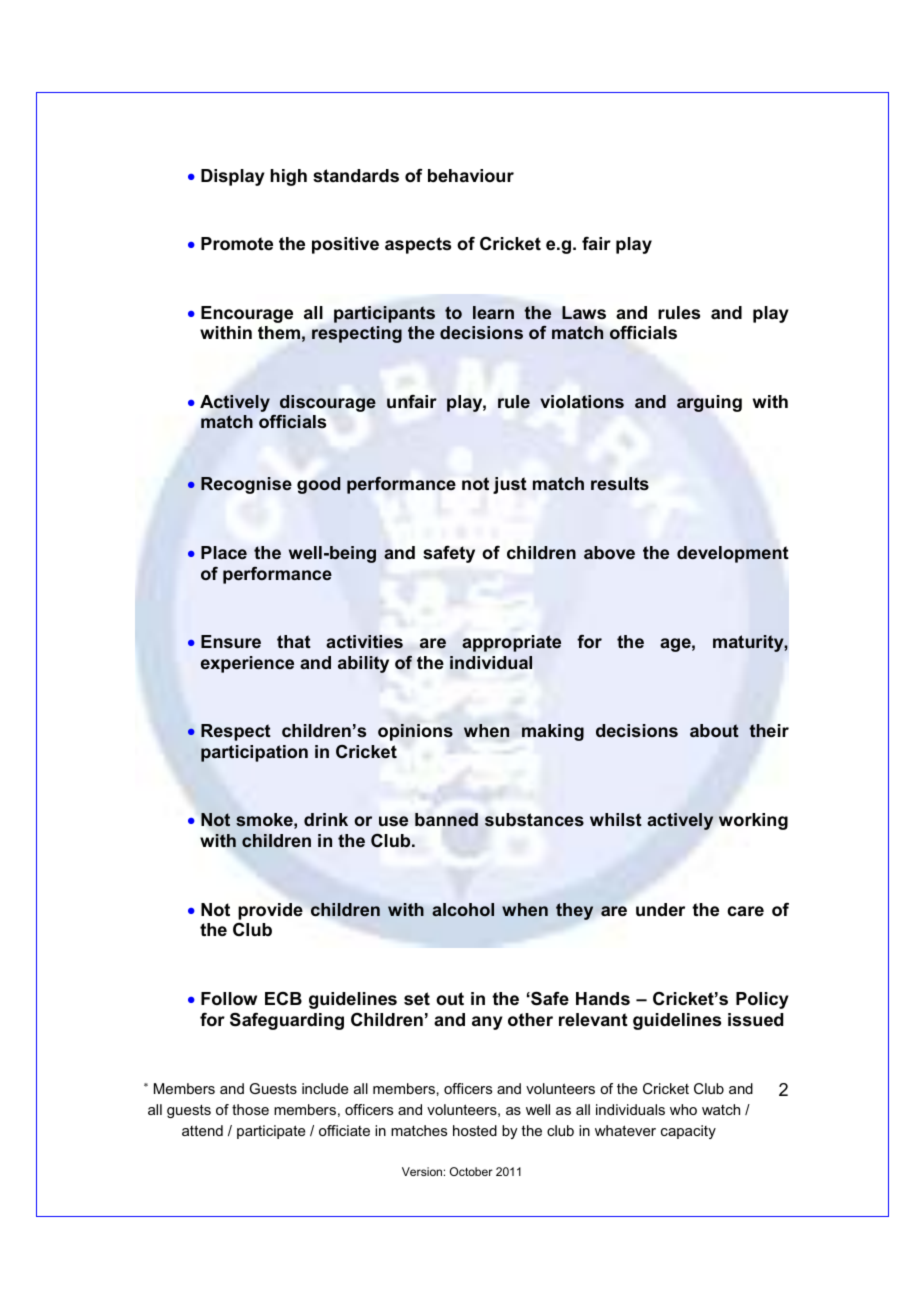 The height and width of the image is (1308, 924). I want to click on hosted, so click(475, 1130).
